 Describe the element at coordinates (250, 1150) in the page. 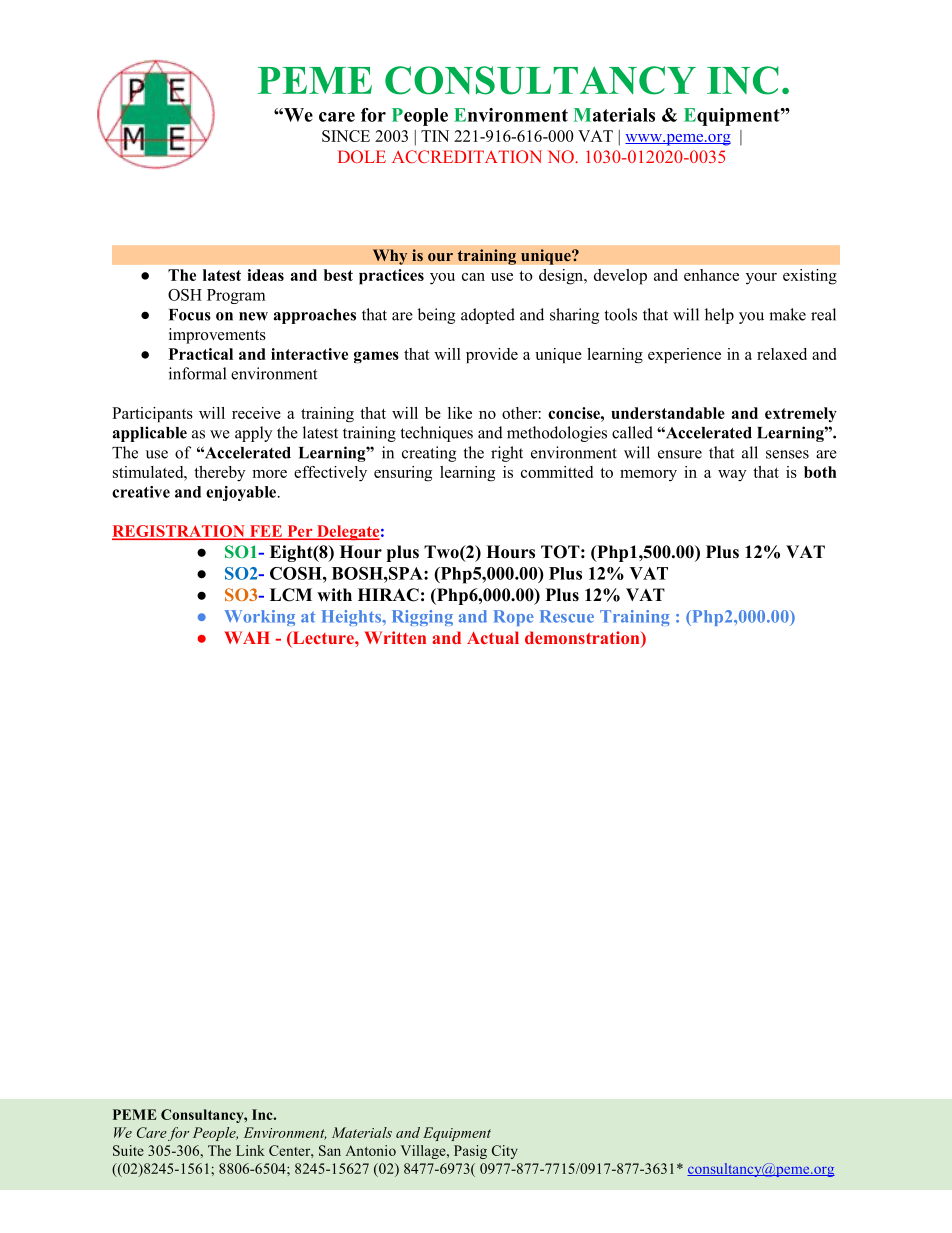

I see `Link` at that location.
